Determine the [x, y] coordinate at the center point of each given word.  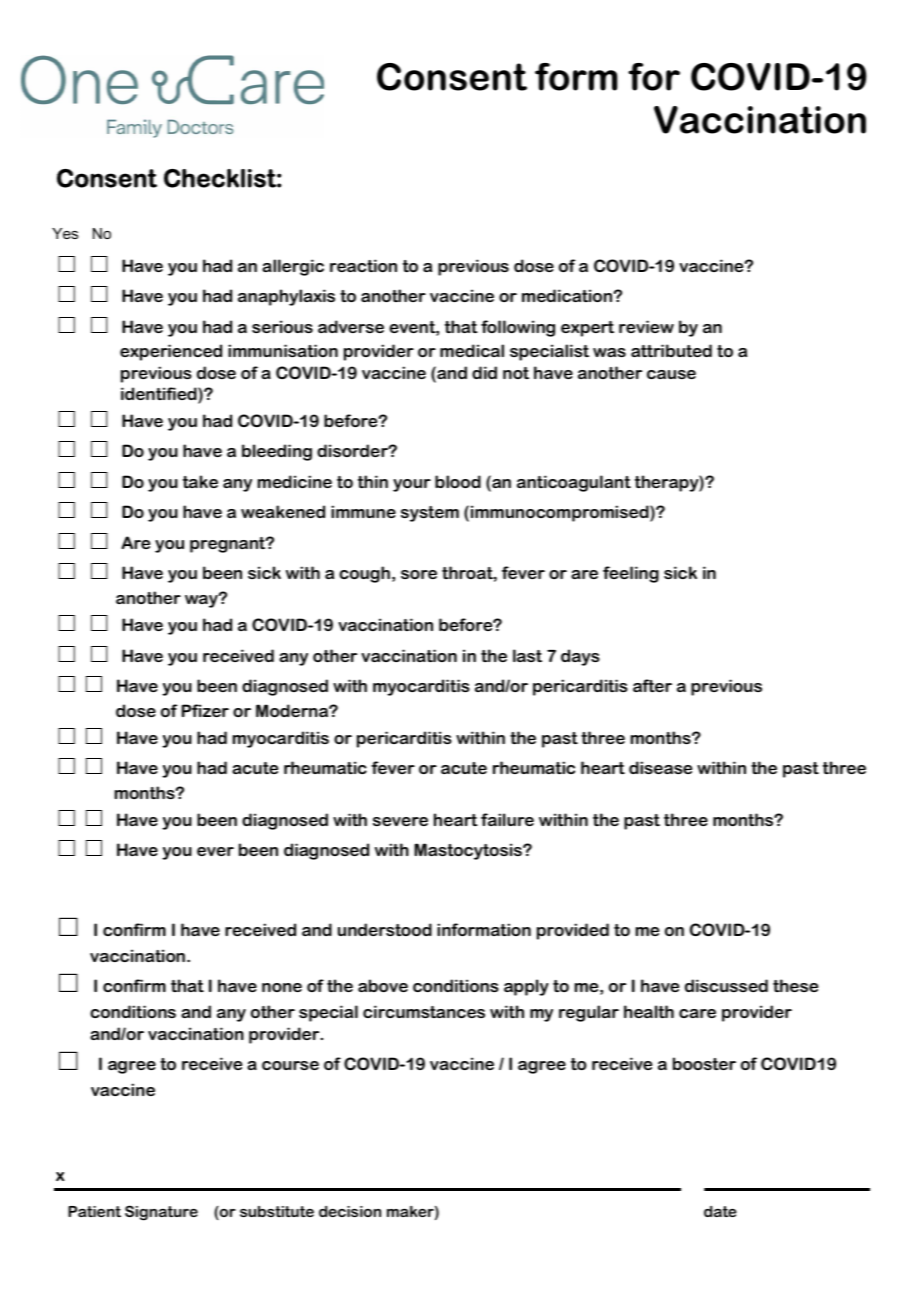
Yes [65, 233]
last [527, 655]
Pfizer [205, 710]
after [652, 685]
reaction [363, 265]
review [646, 326]
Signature [161, 1213]
